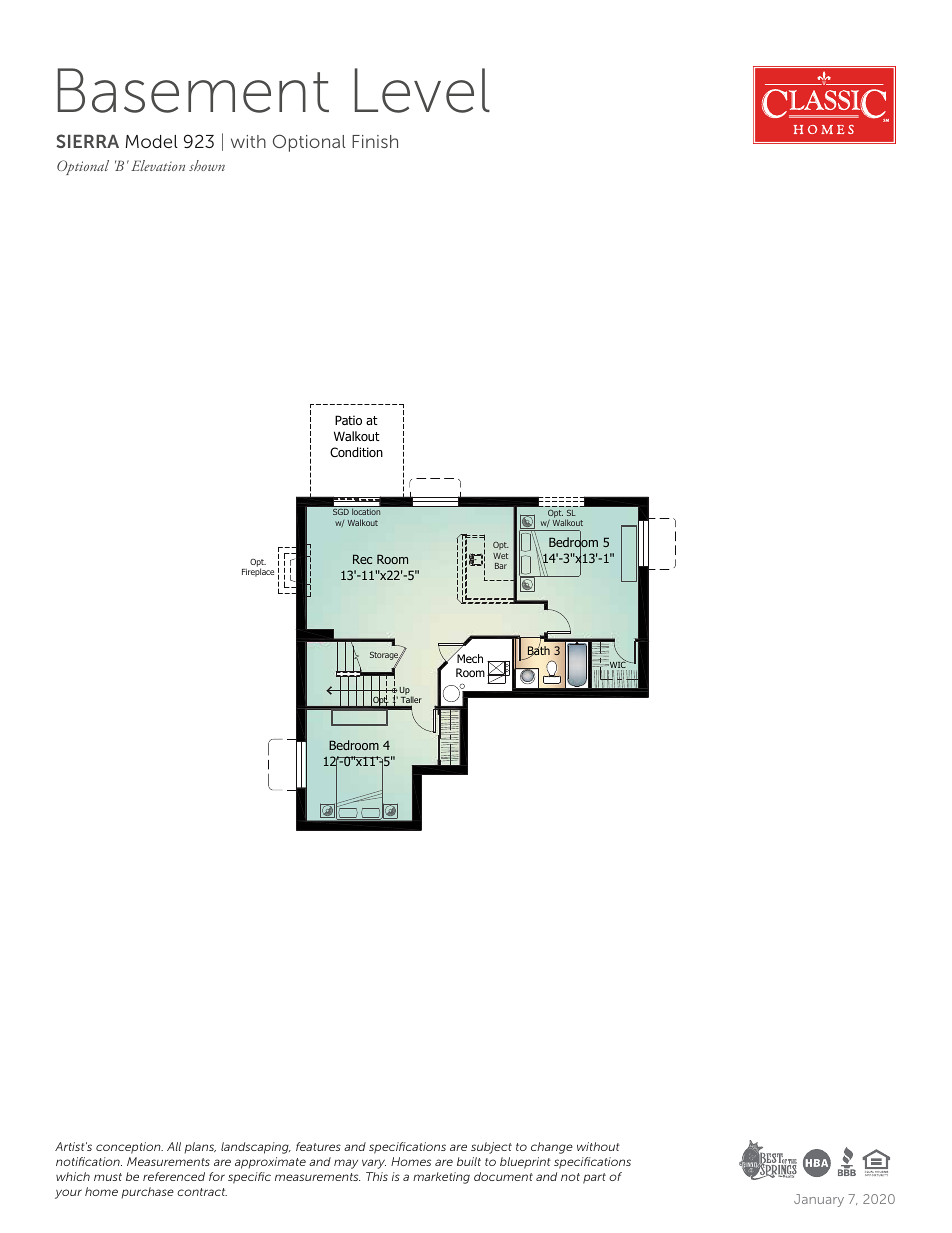 The image size is (952, 1233). What do you see at coordinates (501, 566) in the document?
I see `Bar` at bounding box center [501, 566].
